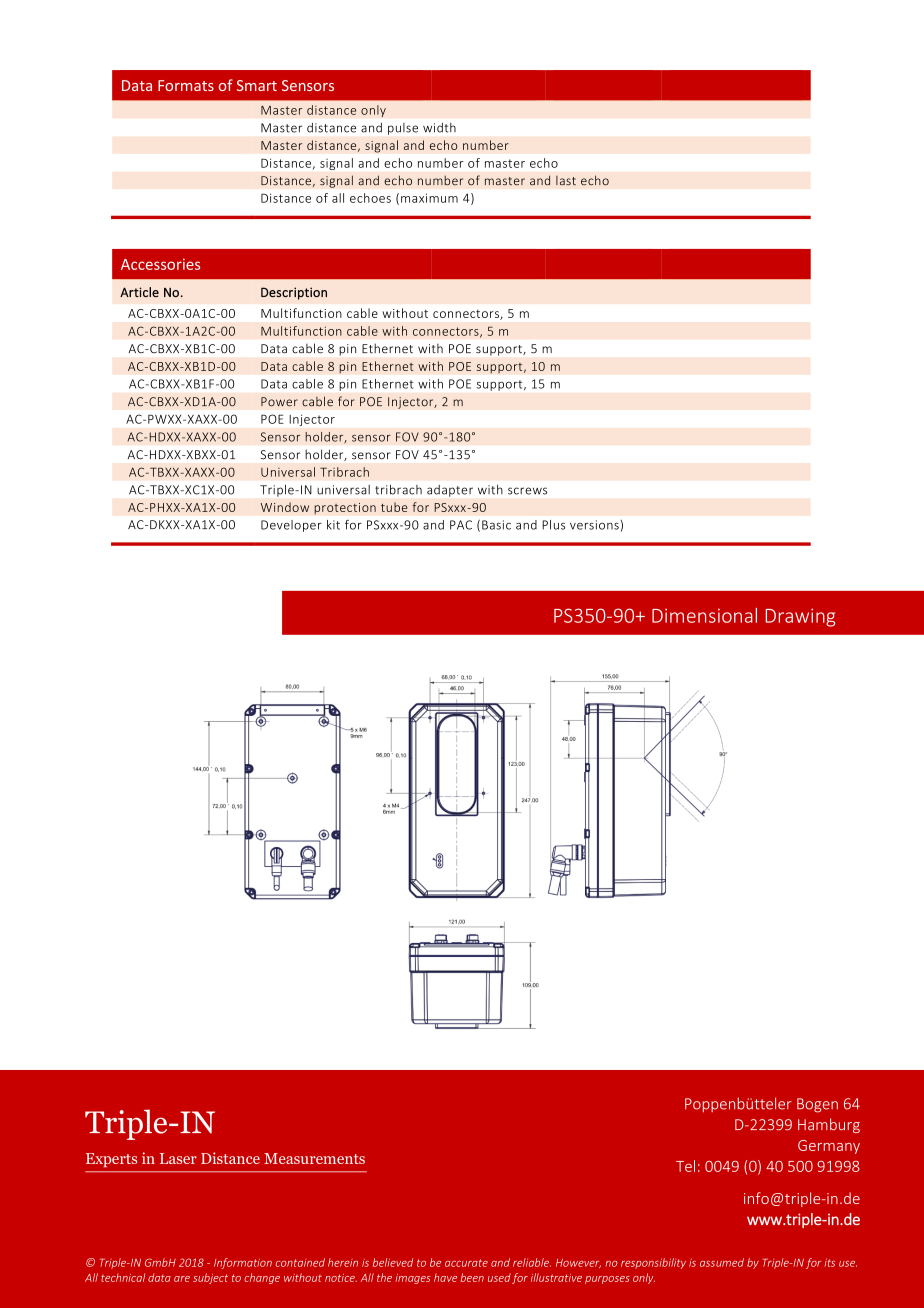 This screenshot has height=1308, width=924. Describe the element at coordinates (186, 85) in the screenshot. I see `Formats` at that location.
